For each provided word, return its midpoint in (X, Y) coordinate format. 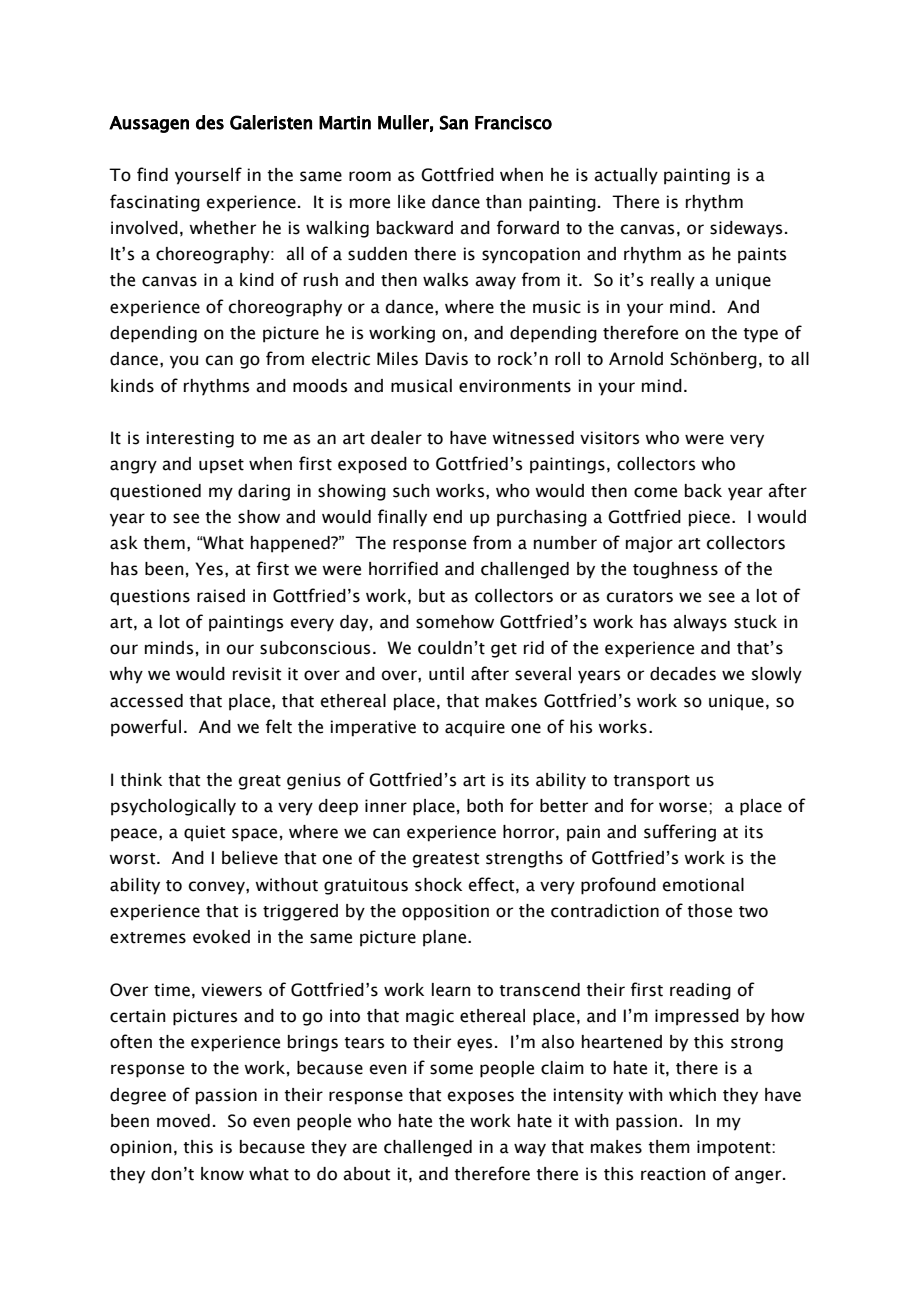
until (446, 674)
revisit (257, 674)
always (700, 623)
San (454, 122)
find (152, 174)
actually (626, 176)
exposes (481, 1098)
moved (183, 1121)
